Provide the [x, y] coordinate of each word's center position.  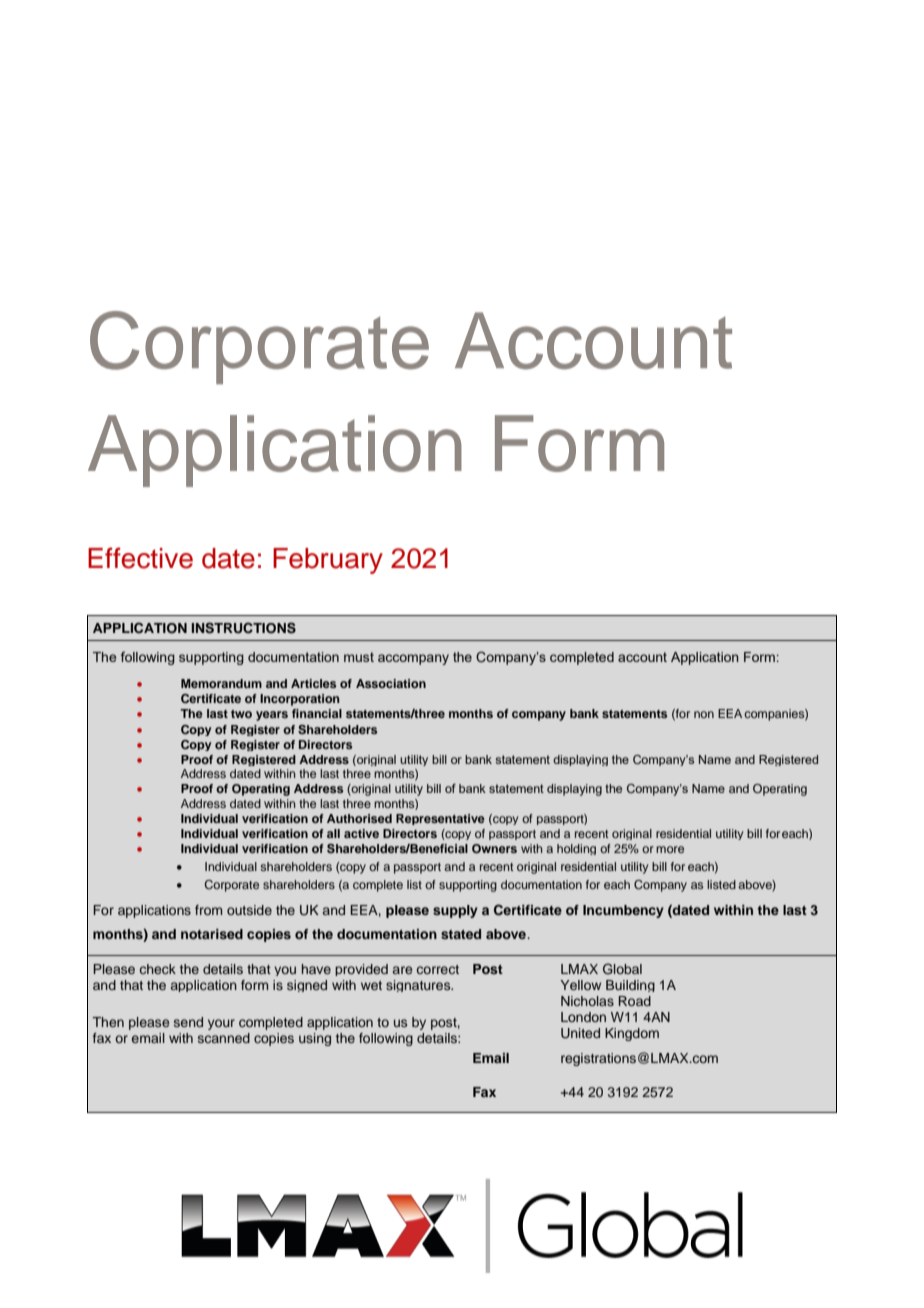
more [670, 849]
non [704, 714]
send [188, 1022]
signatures [419, 986]
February [328, 561]
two [241, 714]
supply [455, 911]
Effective [140, 558]
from [208, 910]
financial [317, 713]
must [359, 657]
